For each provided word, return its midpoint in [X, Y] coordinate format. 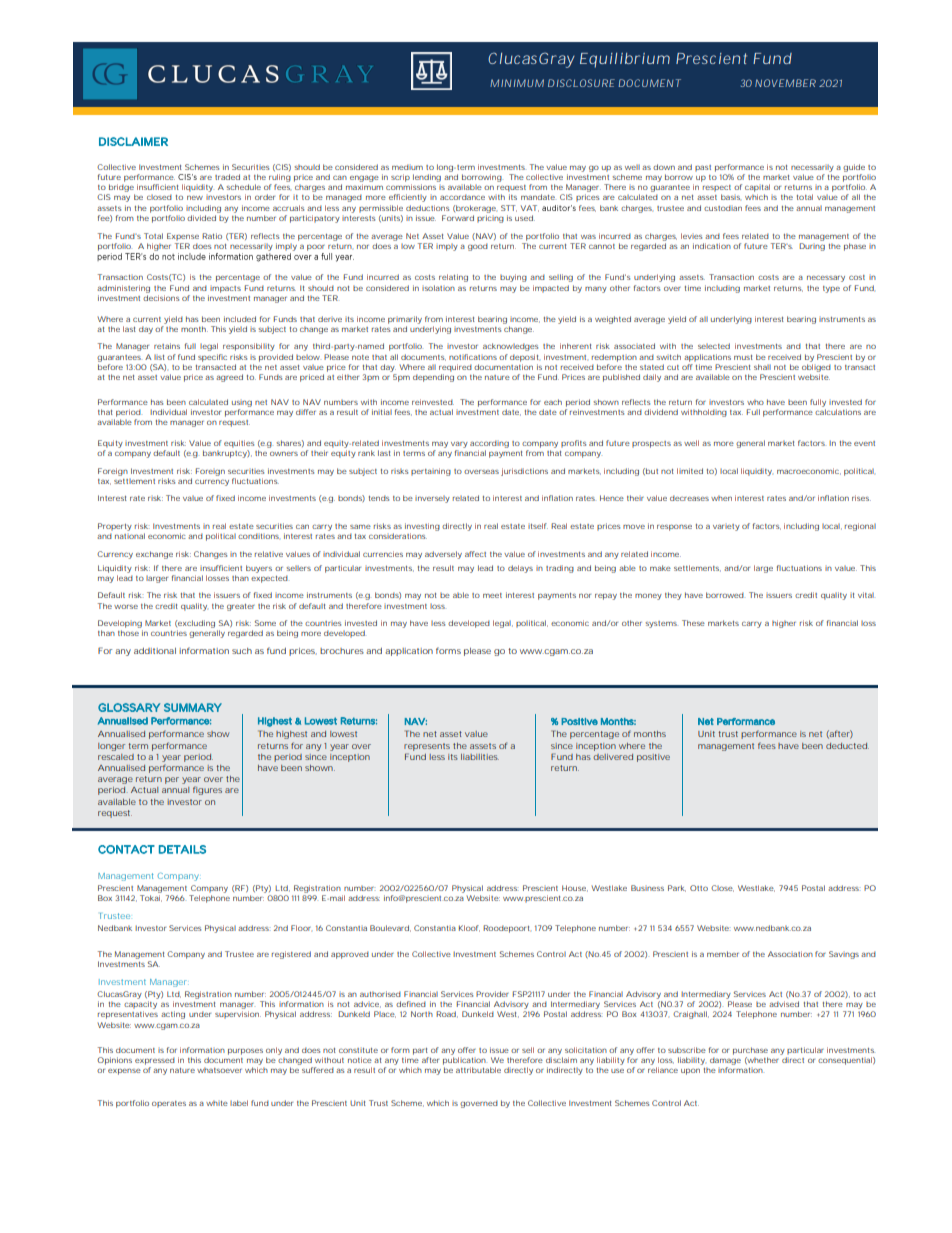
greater [241, 607]
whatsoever [219, 1070]
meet [492, 595]
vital [866, 595]
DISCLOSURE [581, 83]
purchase [750, 1051]
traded [227, 177]
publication [464, 1061]
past [703, 168]
